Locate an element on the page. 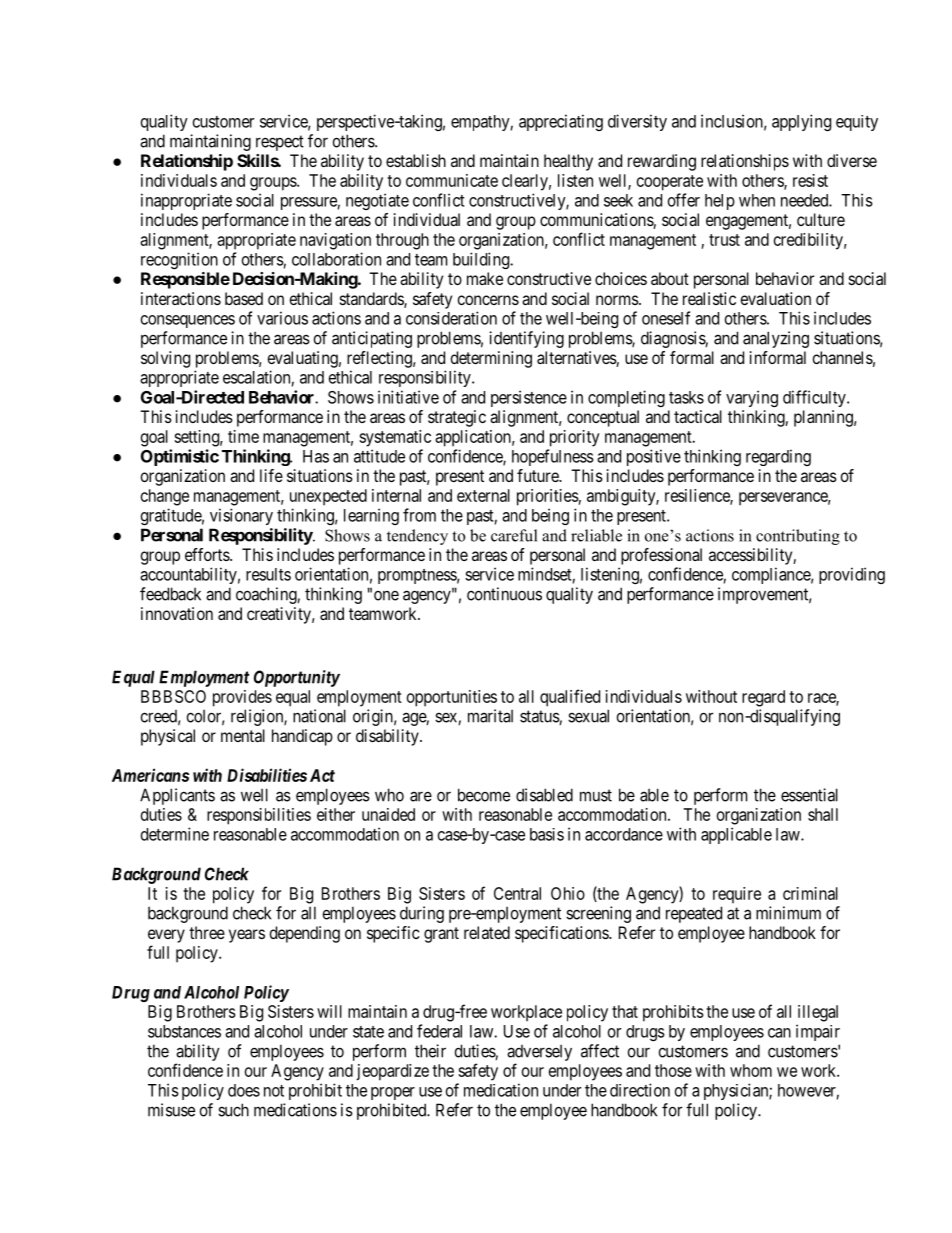  visionary is located at coordinates (241, 516).
